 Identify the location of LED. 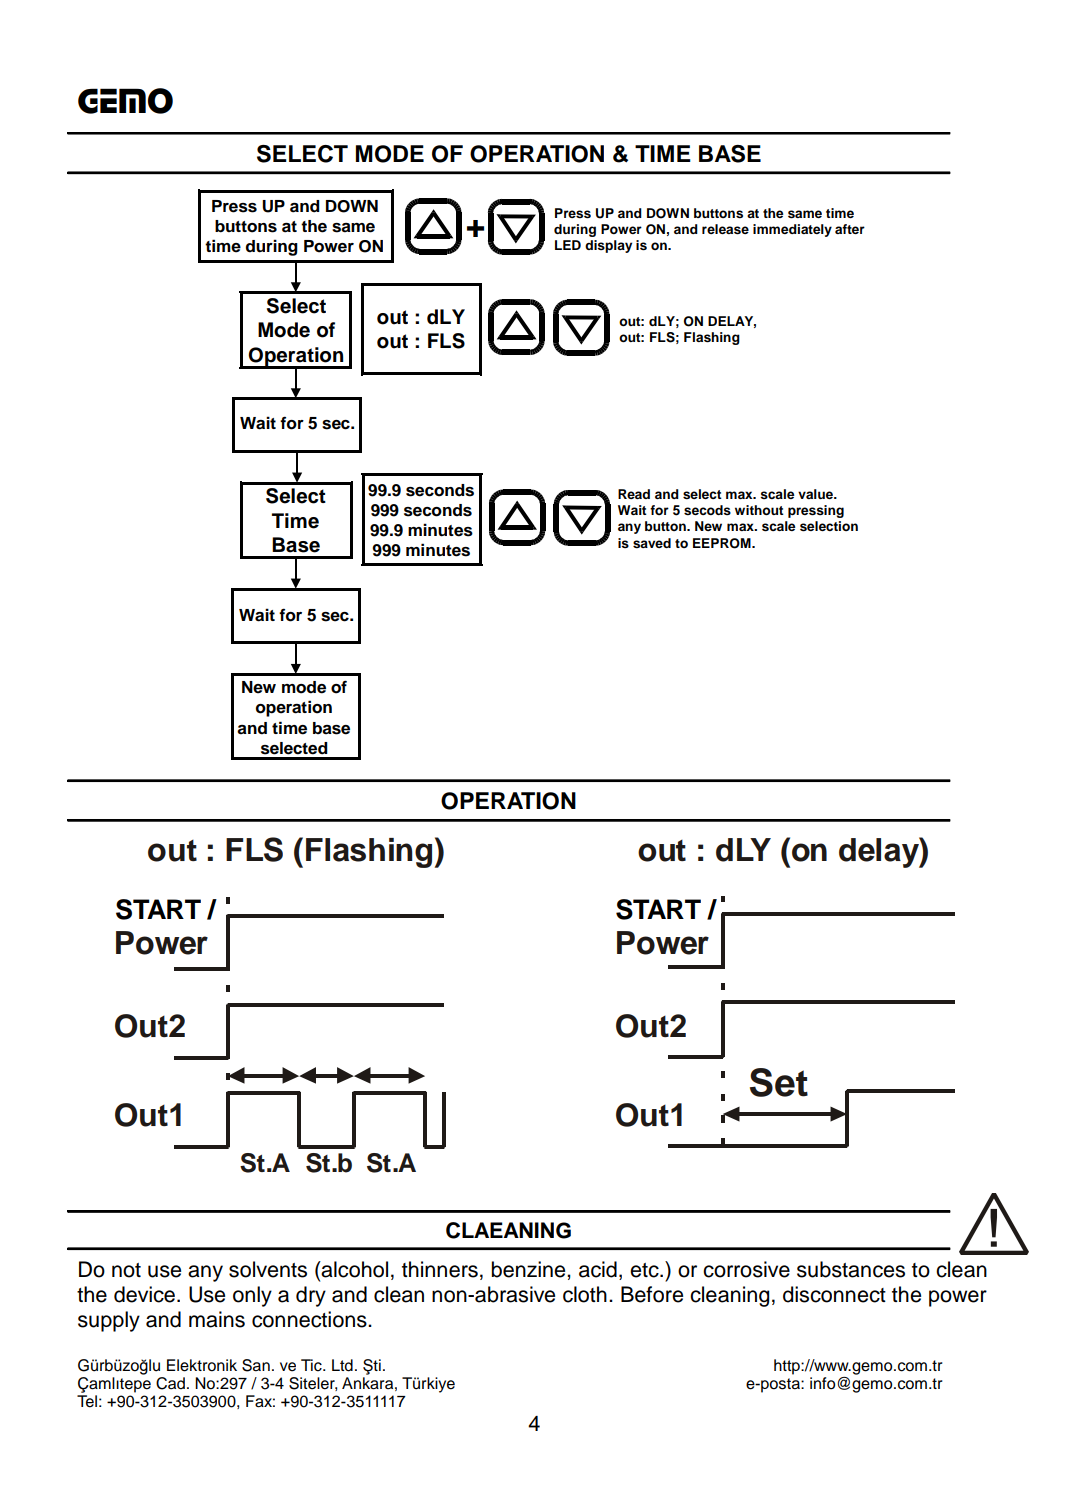
(568, 245).
